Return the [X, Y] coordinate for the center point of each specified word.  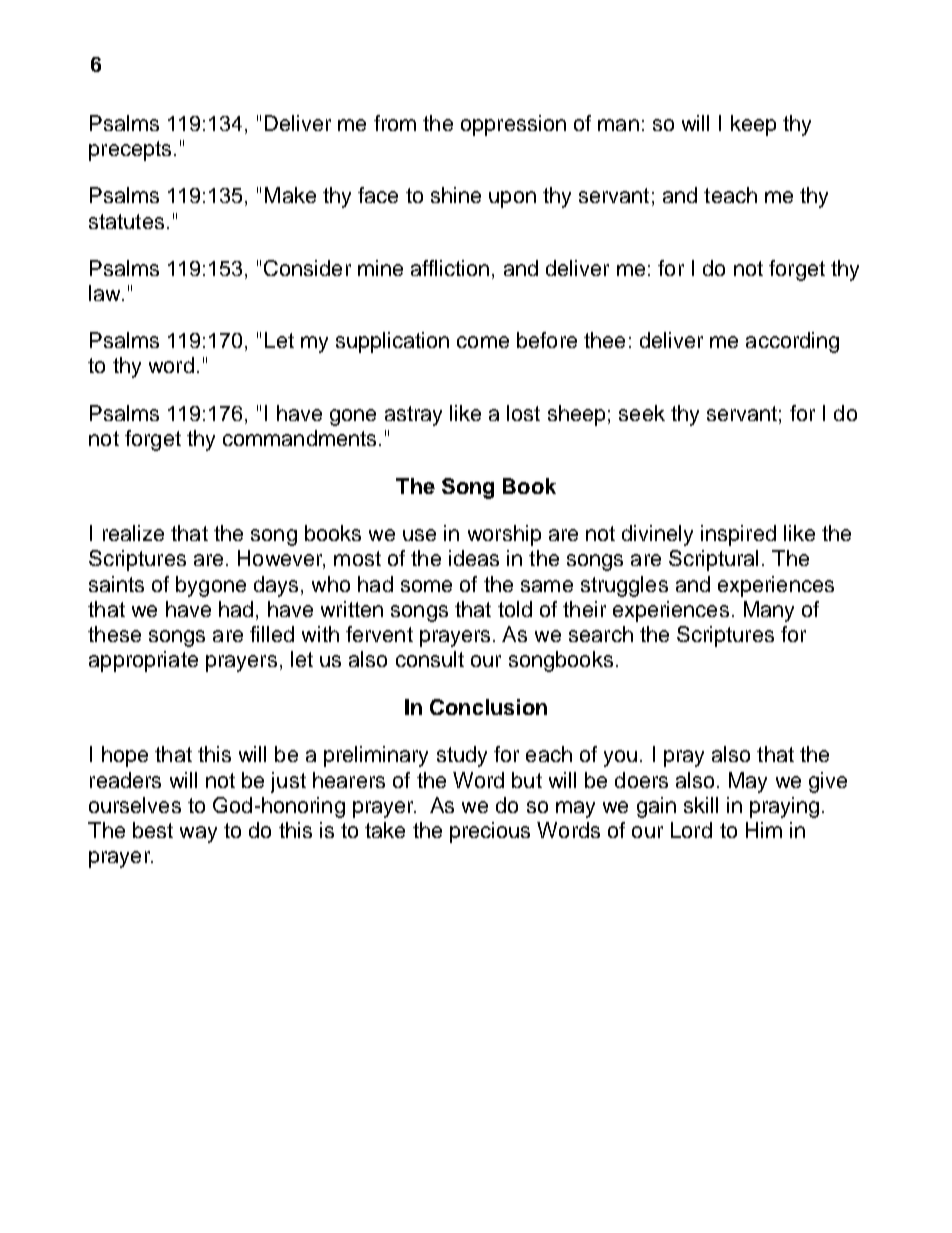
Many [769, 611]
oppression [513, 125]
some [426, 586]
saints [116, 584]
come [483, 342]
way [198, 834]
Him [764, 830]
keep [753, 125]
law [106, 293]
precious [490, 832]
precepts [130, 151]
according [792, 342]
